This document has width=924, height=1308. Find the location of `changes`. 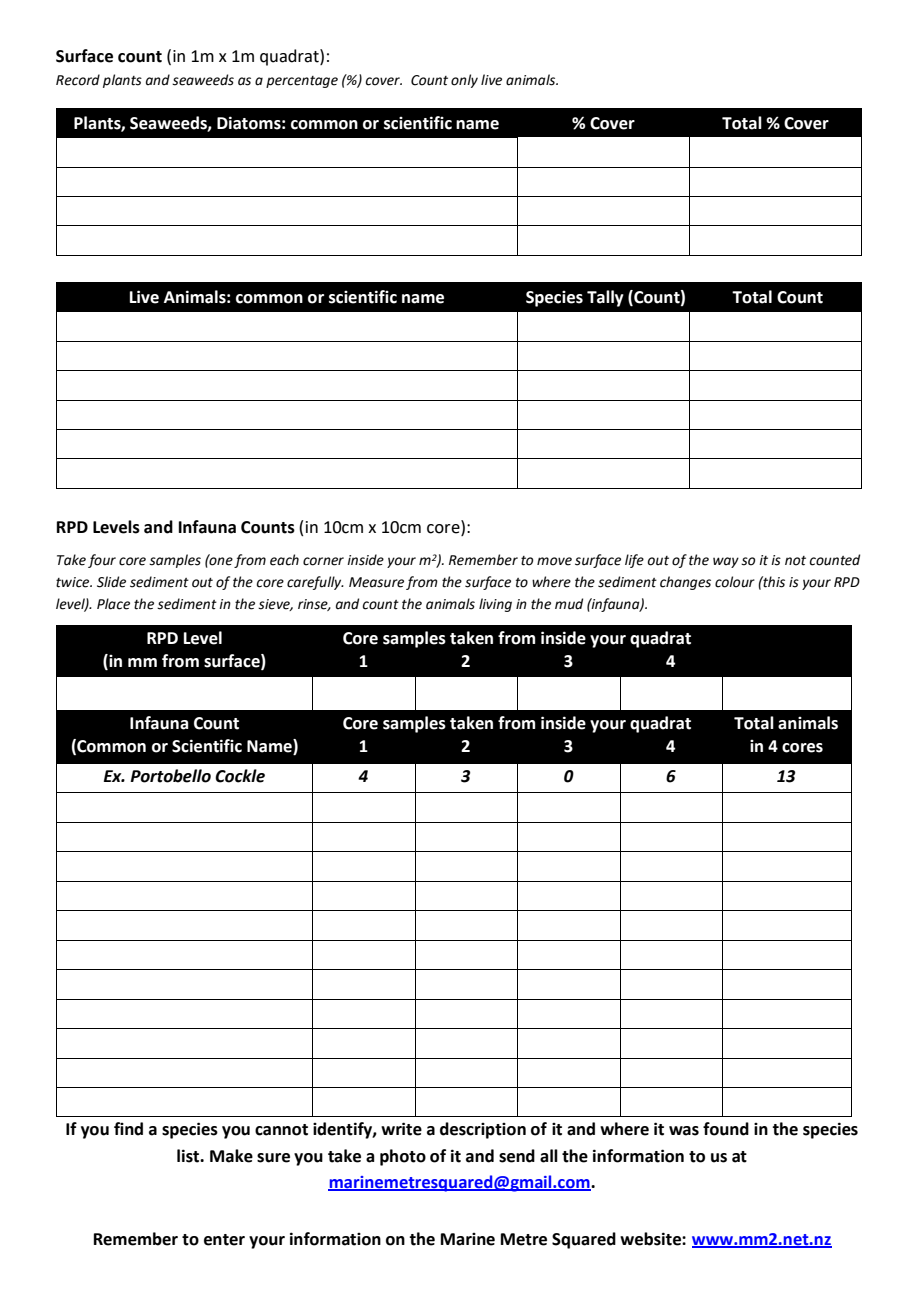

changes is located at coordinates (685, 583).
